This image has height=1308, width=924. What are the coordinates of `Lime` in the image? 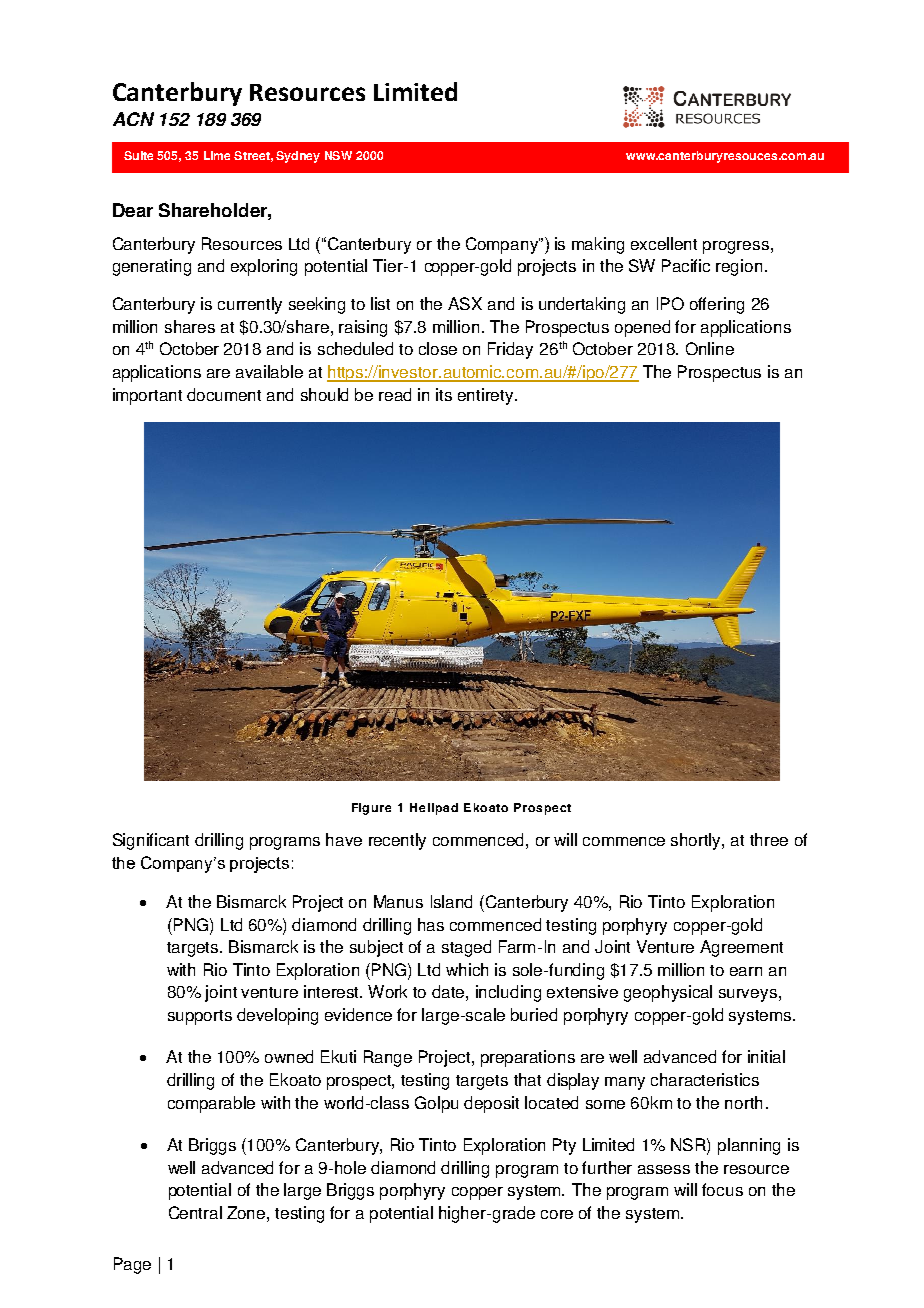 It's located at (217, 155).
